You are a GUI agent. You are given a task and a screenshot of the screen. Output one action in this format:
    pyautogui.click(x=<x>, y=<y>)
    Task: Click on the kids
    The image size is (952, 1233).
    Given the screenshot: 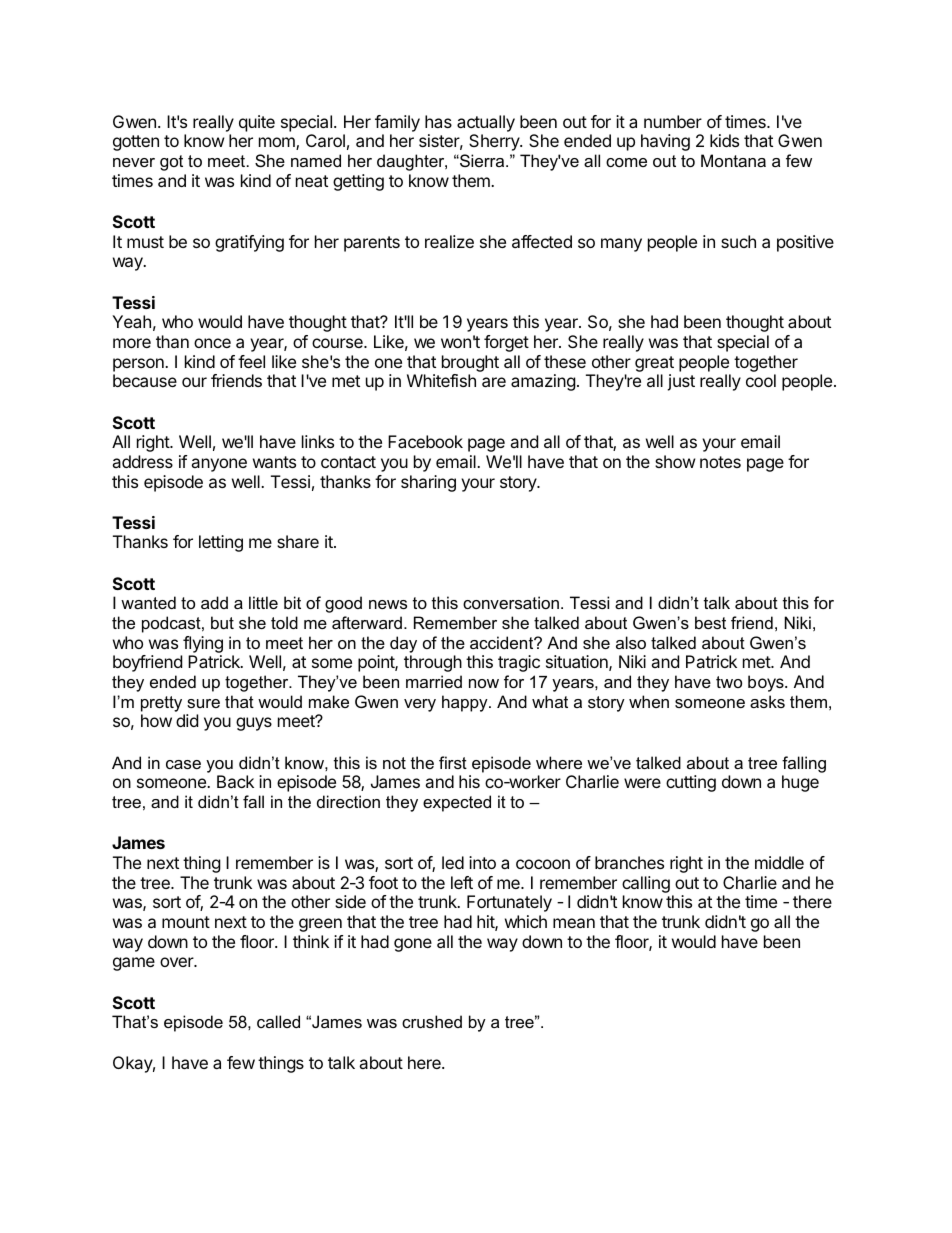 What is the action you would take?
    pyautogui.click(x=724, y=140)
